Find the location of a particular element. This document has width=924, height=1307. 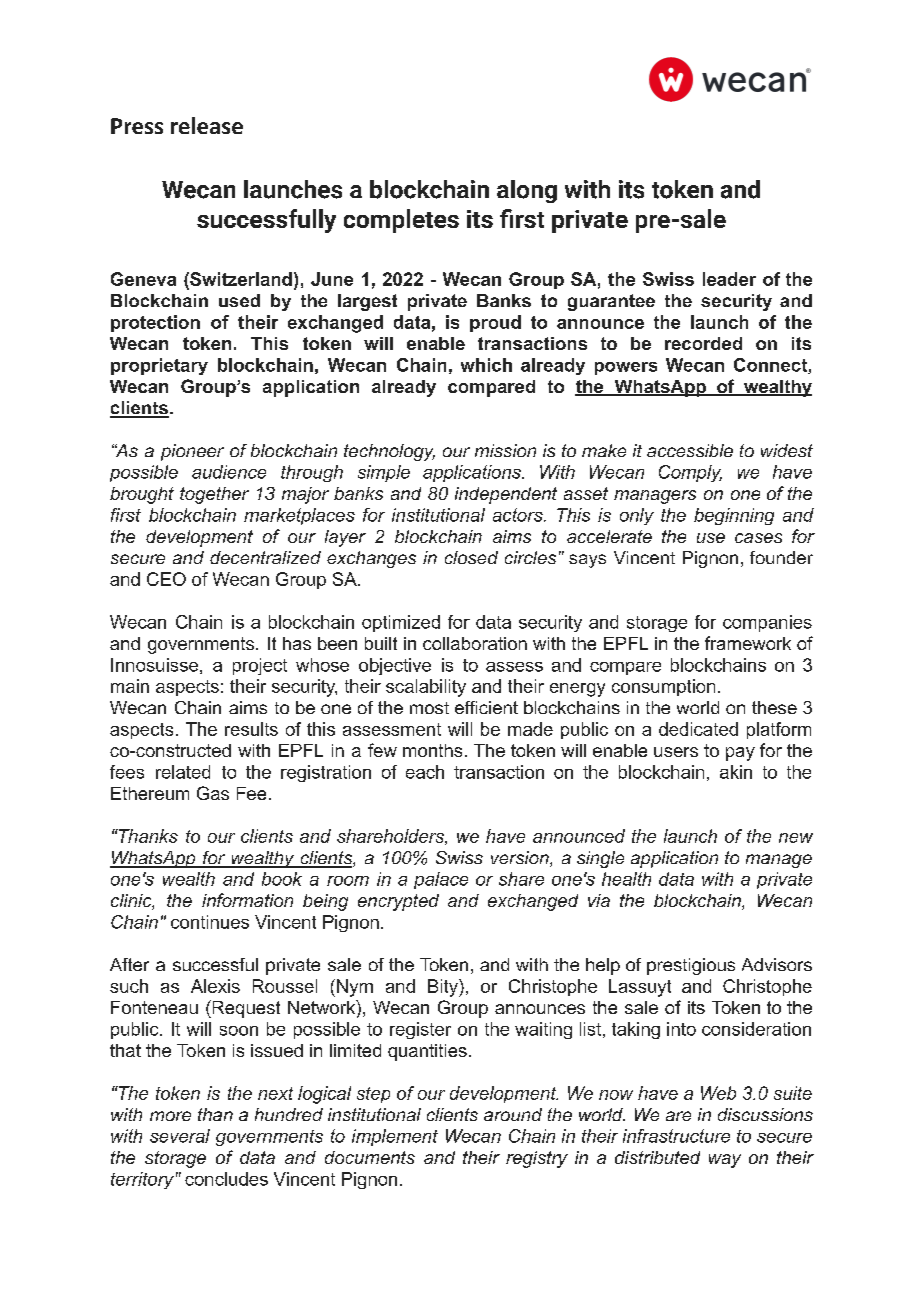

way is located at coordinates (725, 1161).
